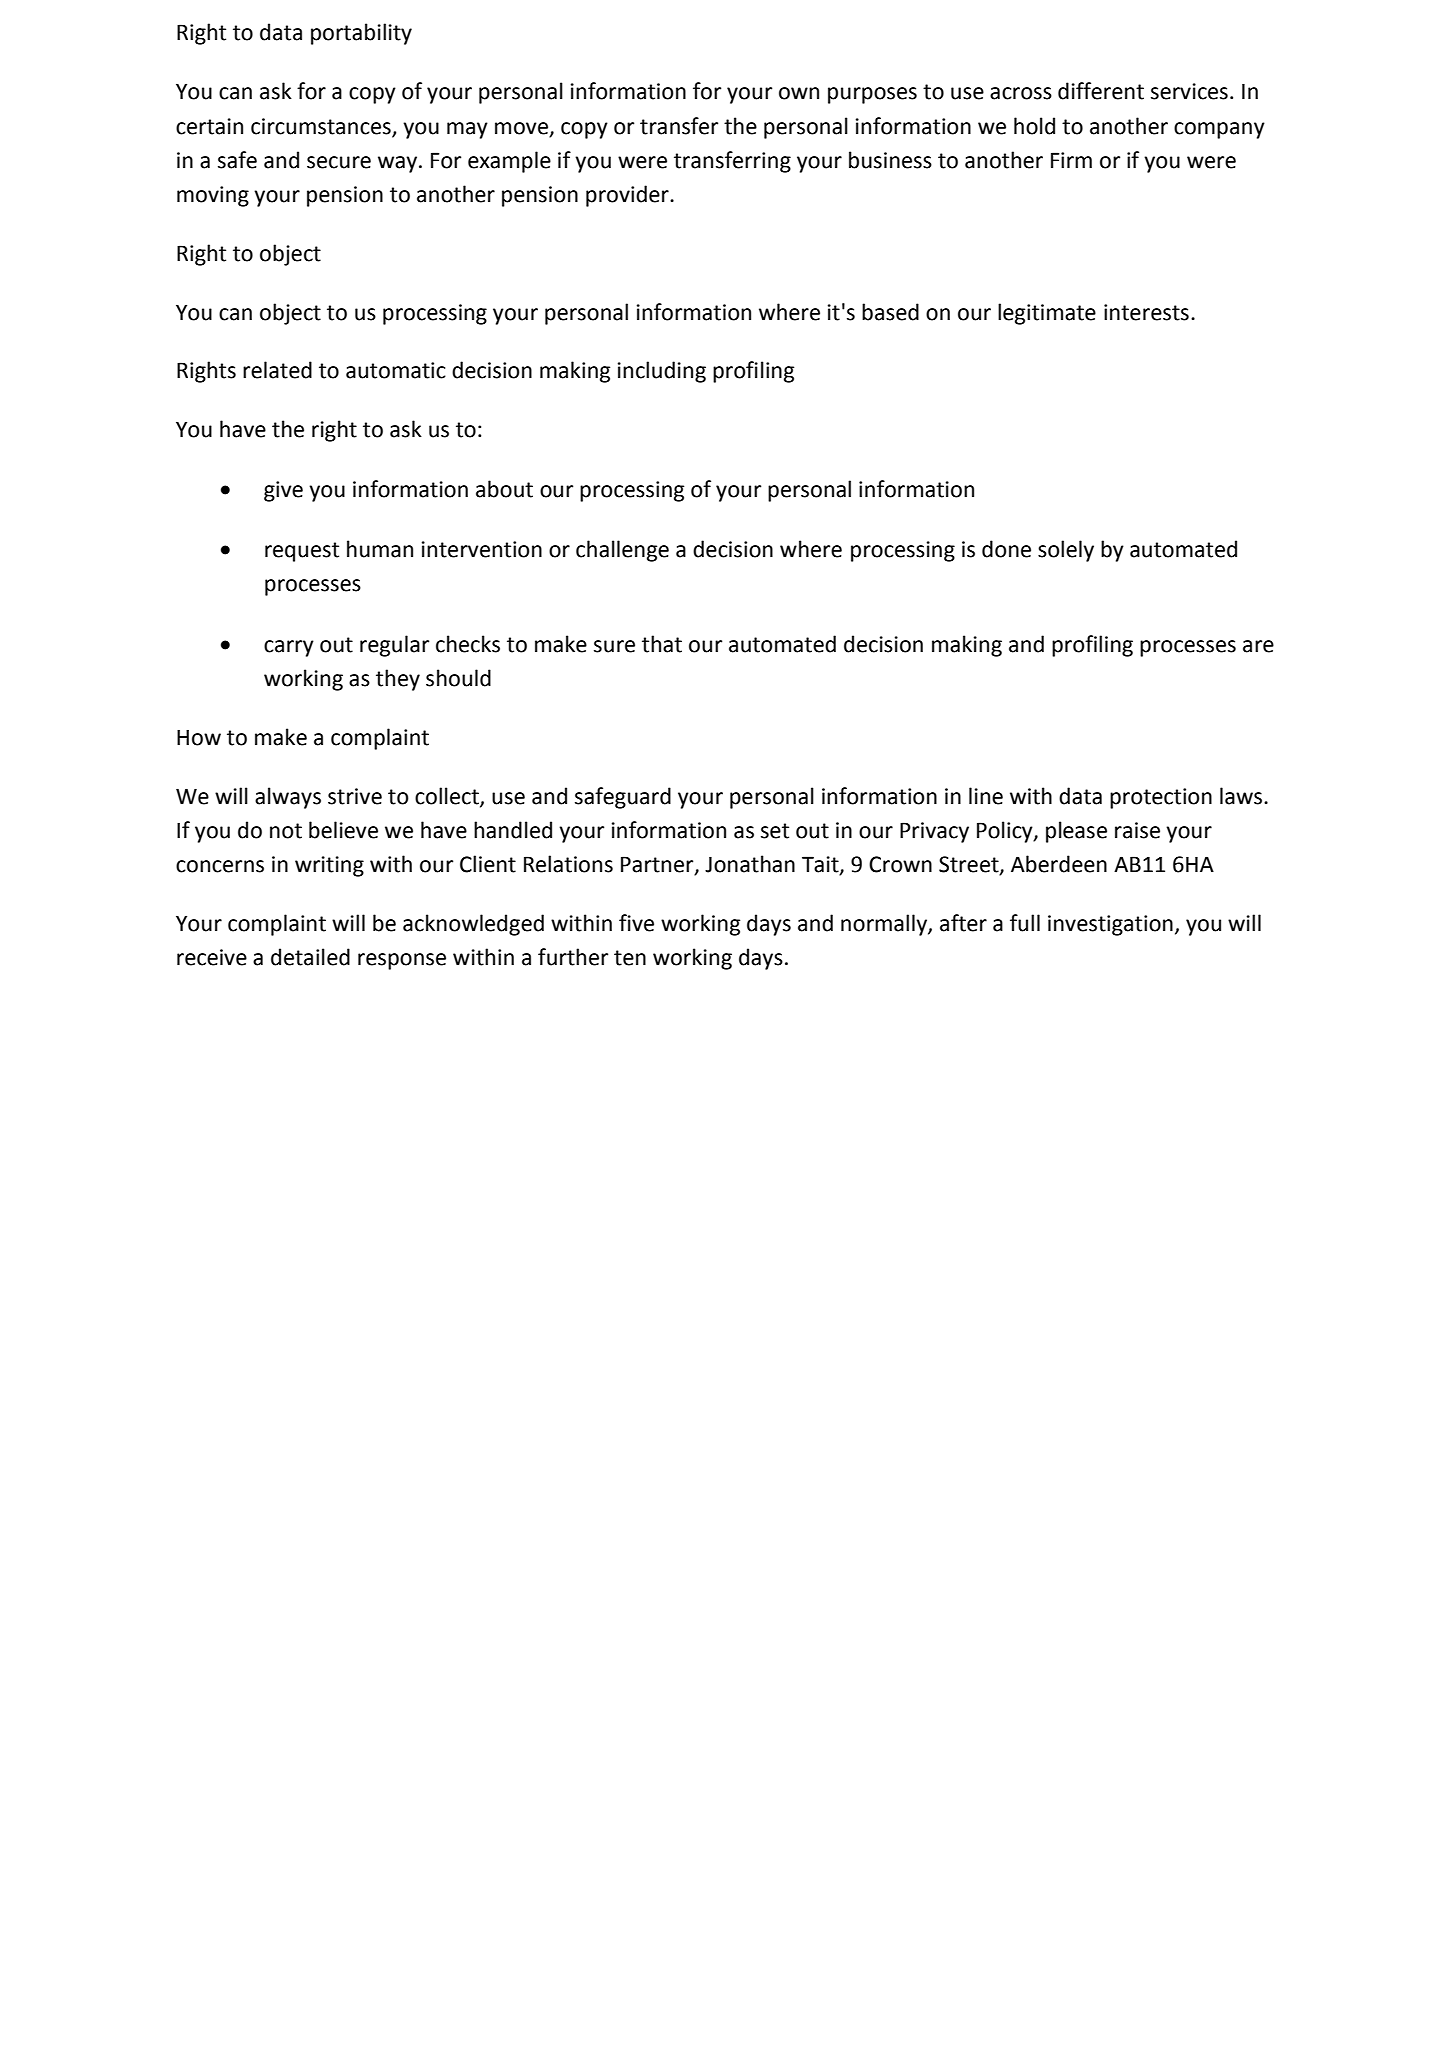 The image size is (1454, 2057). Describe the element at coordinates (310, 957) in the screenshot. I see `detailed` at that location.
